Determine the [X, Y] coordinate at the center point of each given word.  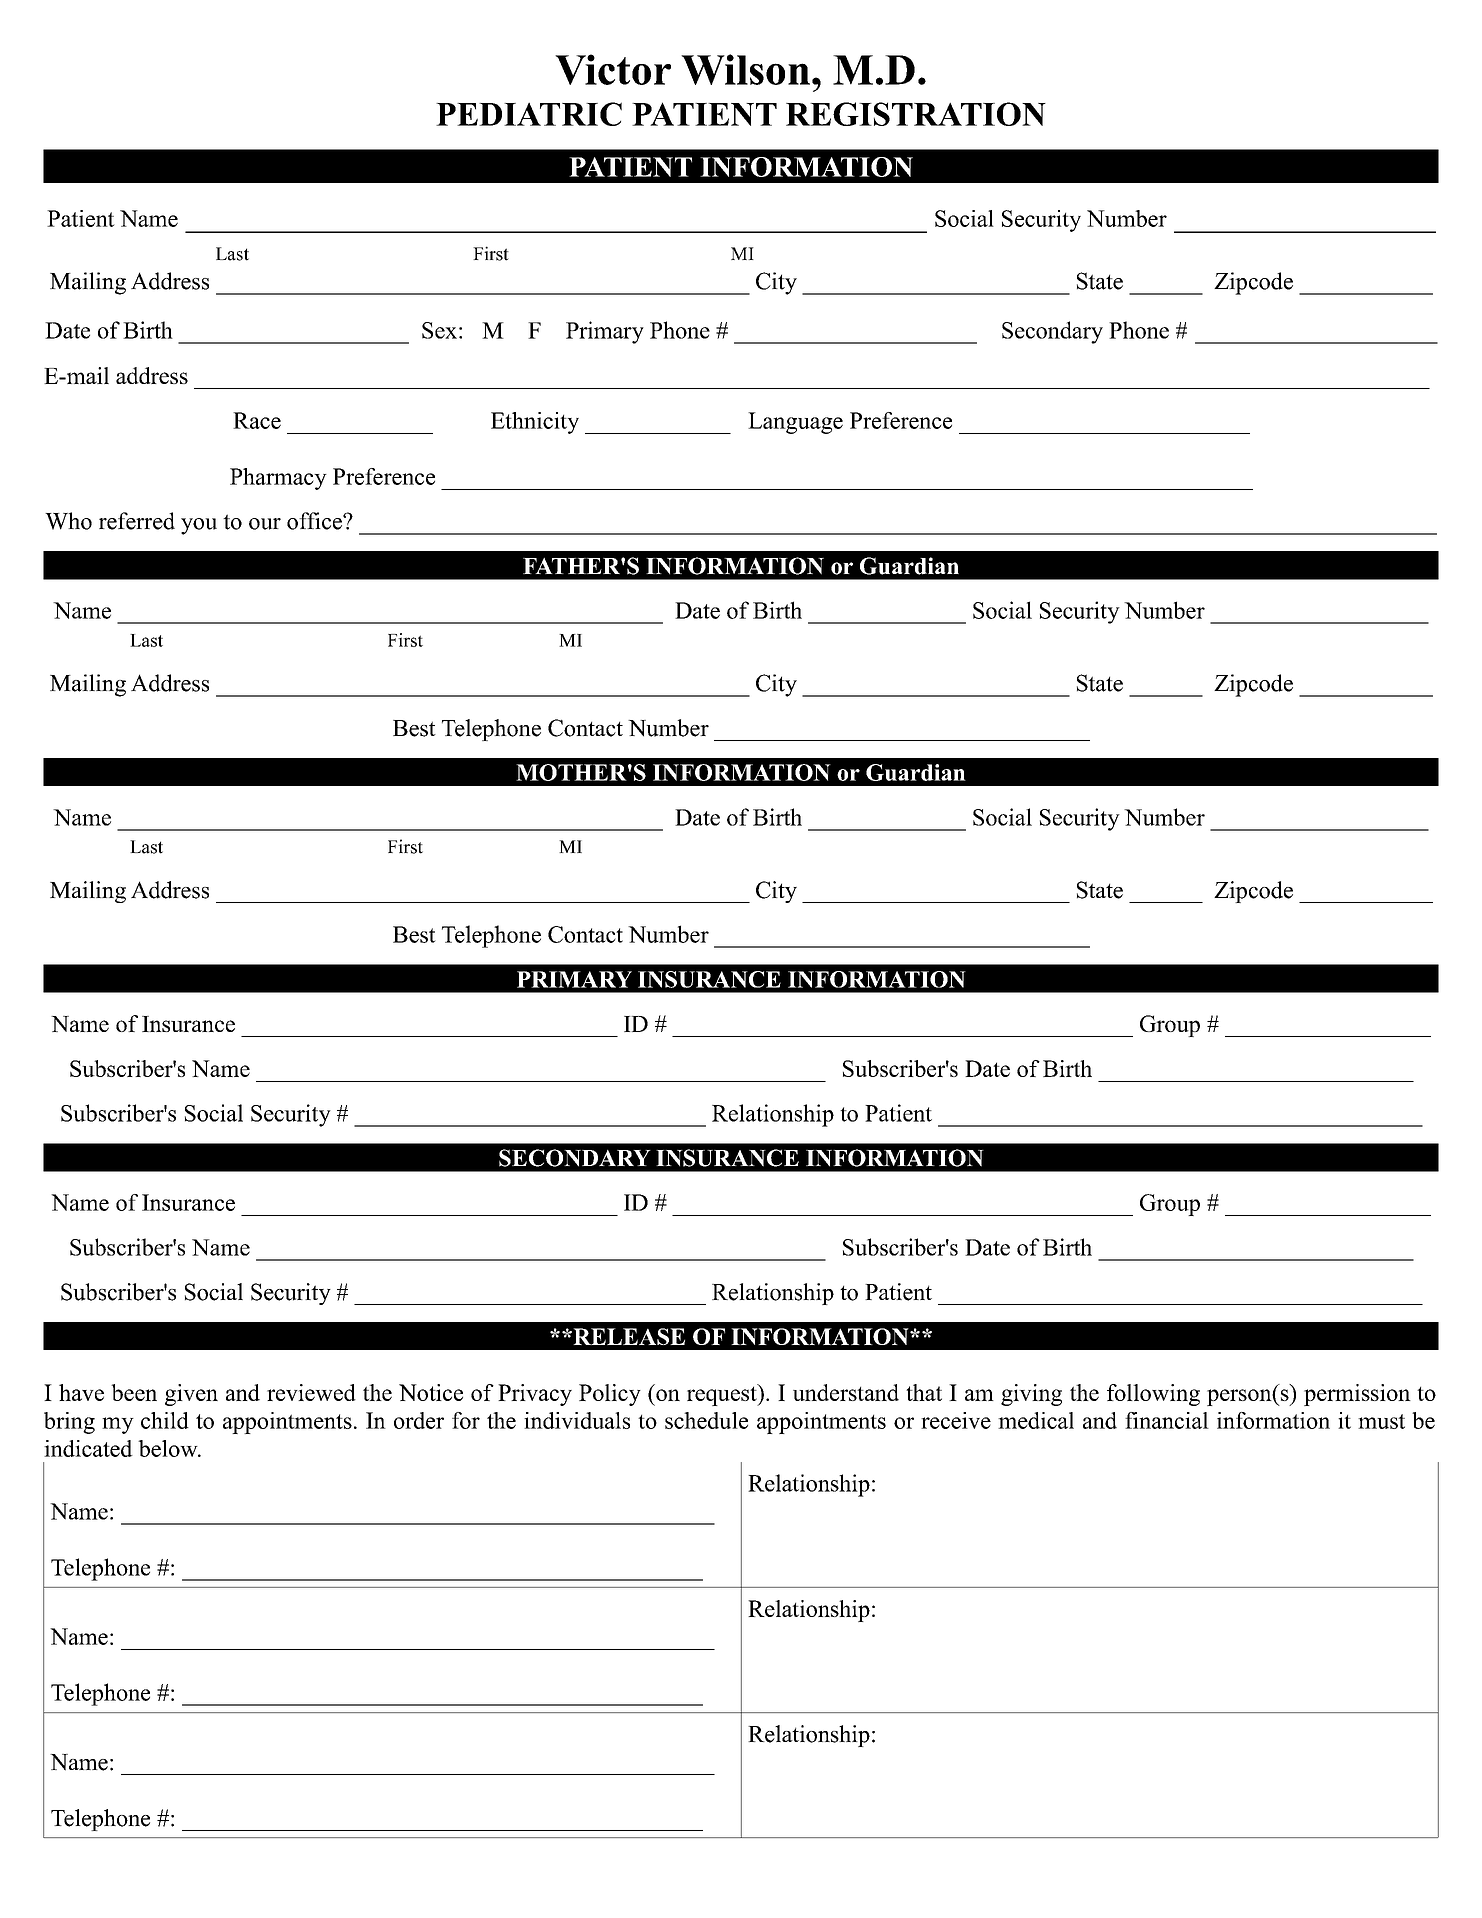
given [191, 1395]
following [1153, 1395]
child [165, 1420]
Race [257, 420]
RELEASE [628, 1336]
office [315, 521]
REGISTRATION [916, 114]
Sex [439, 330]
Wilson [745, 69]
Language [795, 423]
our [265, 524]
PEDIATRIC [529, 114]
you [199, 526]
